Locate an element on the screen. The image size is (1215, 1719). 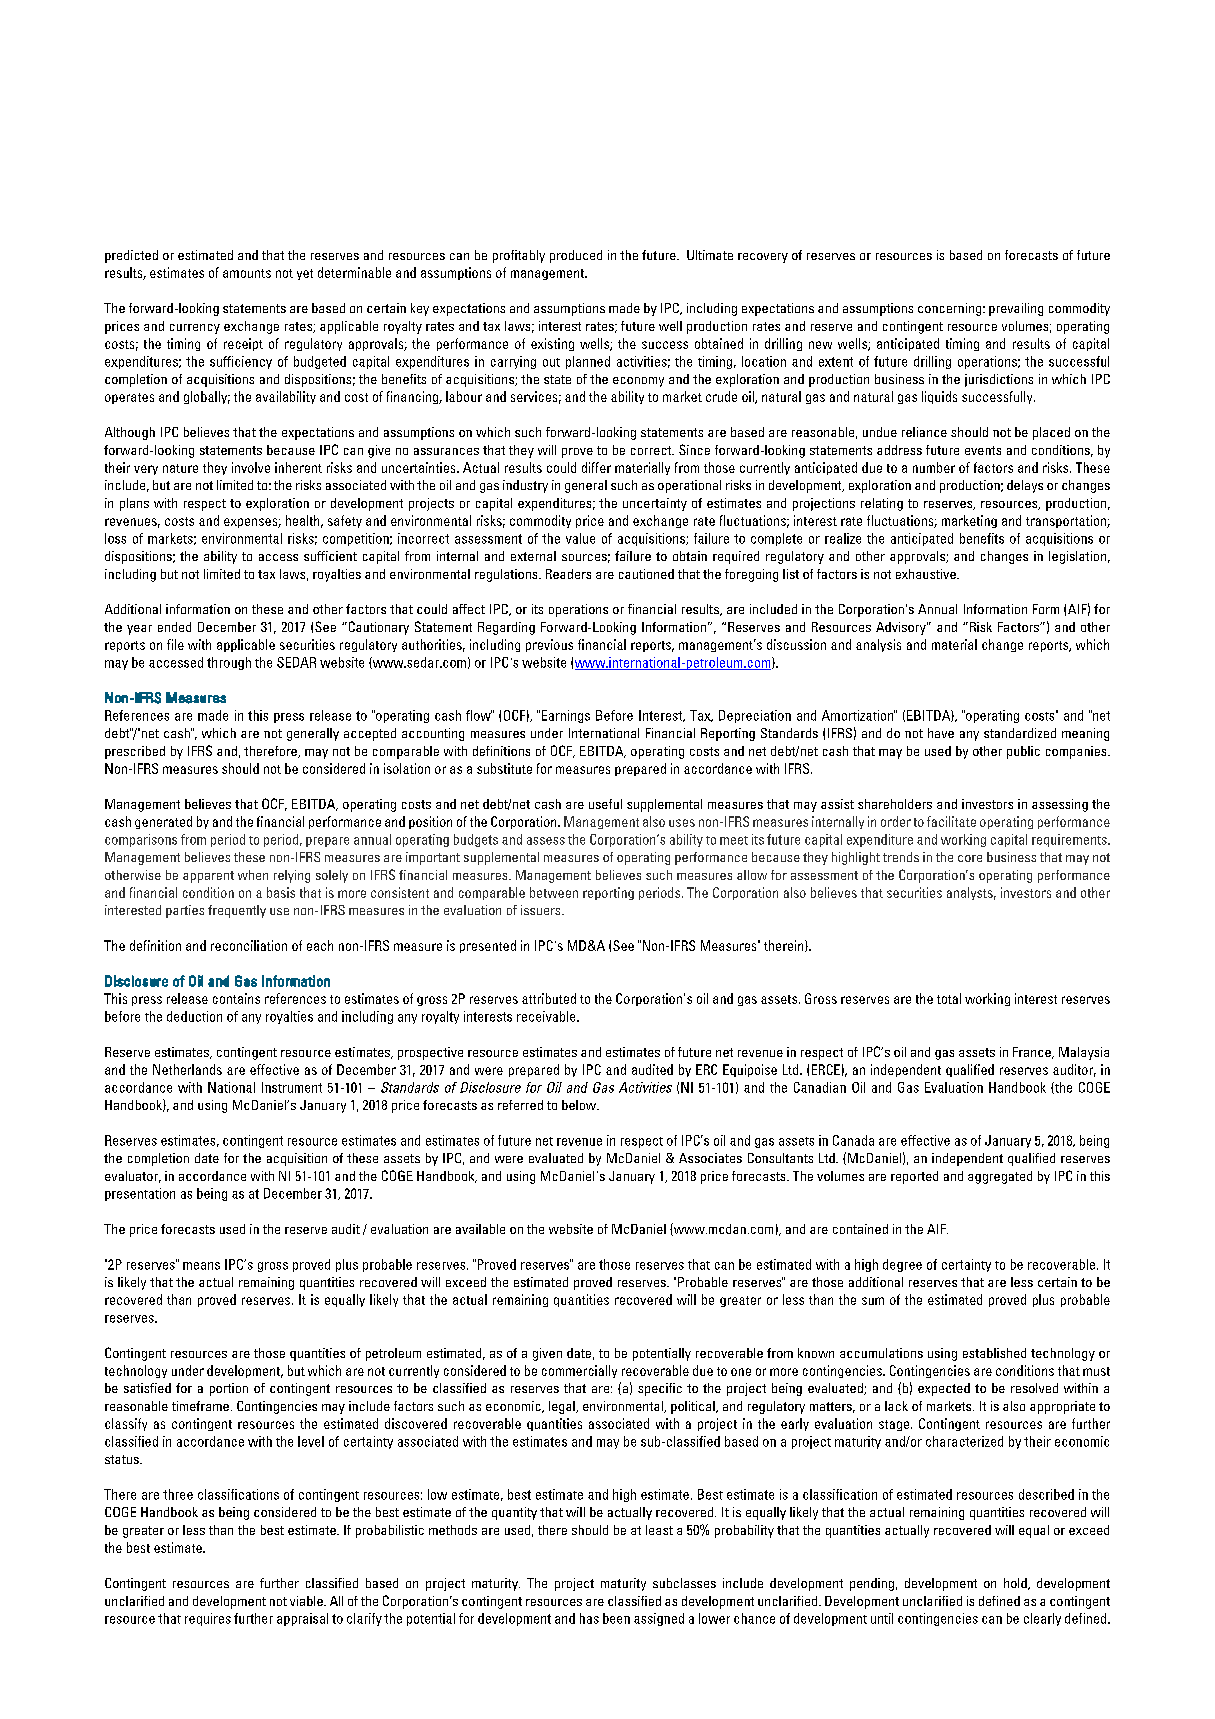
amounts is located at coordinates (247, 273).
